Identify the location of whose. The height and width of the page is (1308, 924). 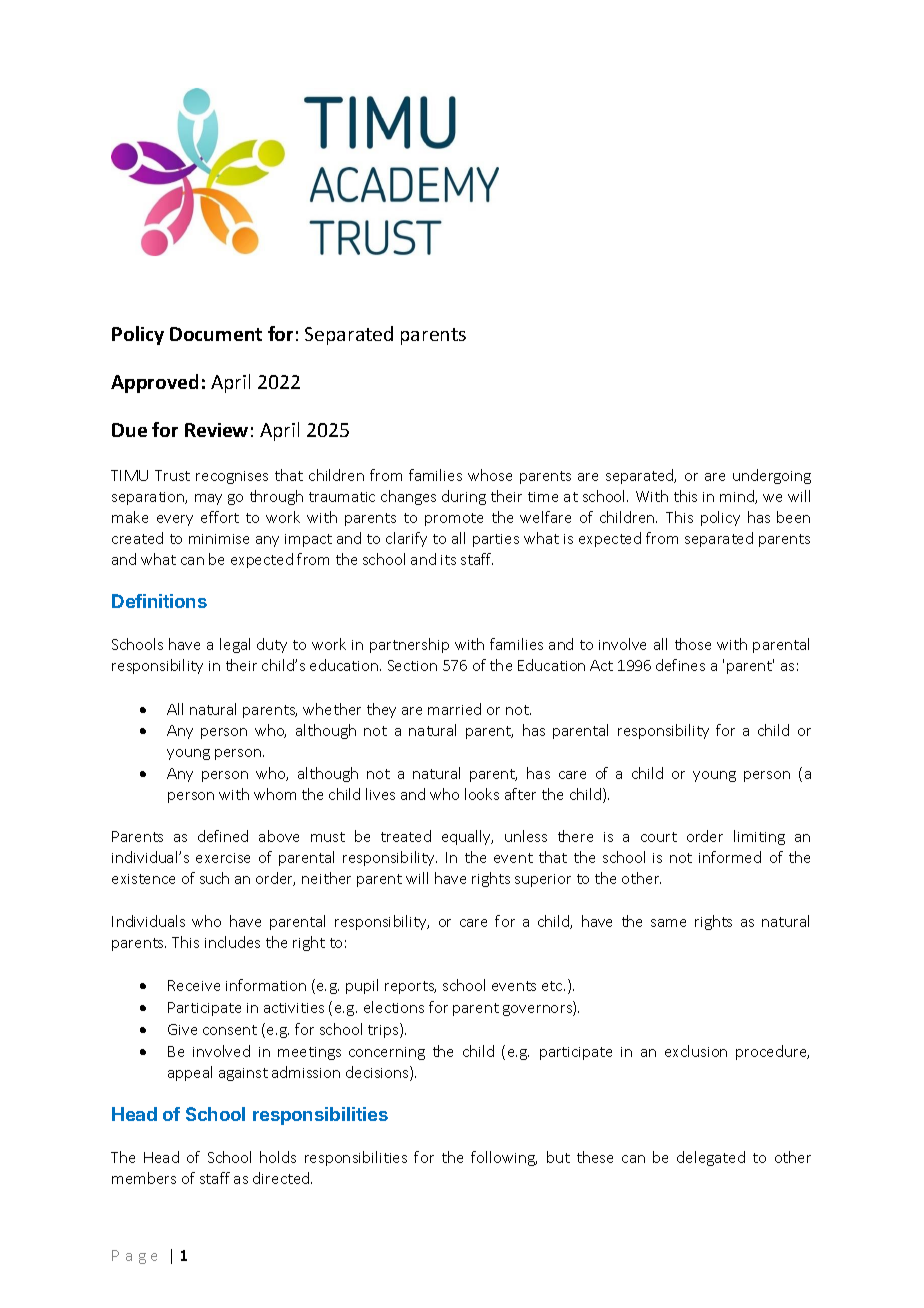
(490, 475).
